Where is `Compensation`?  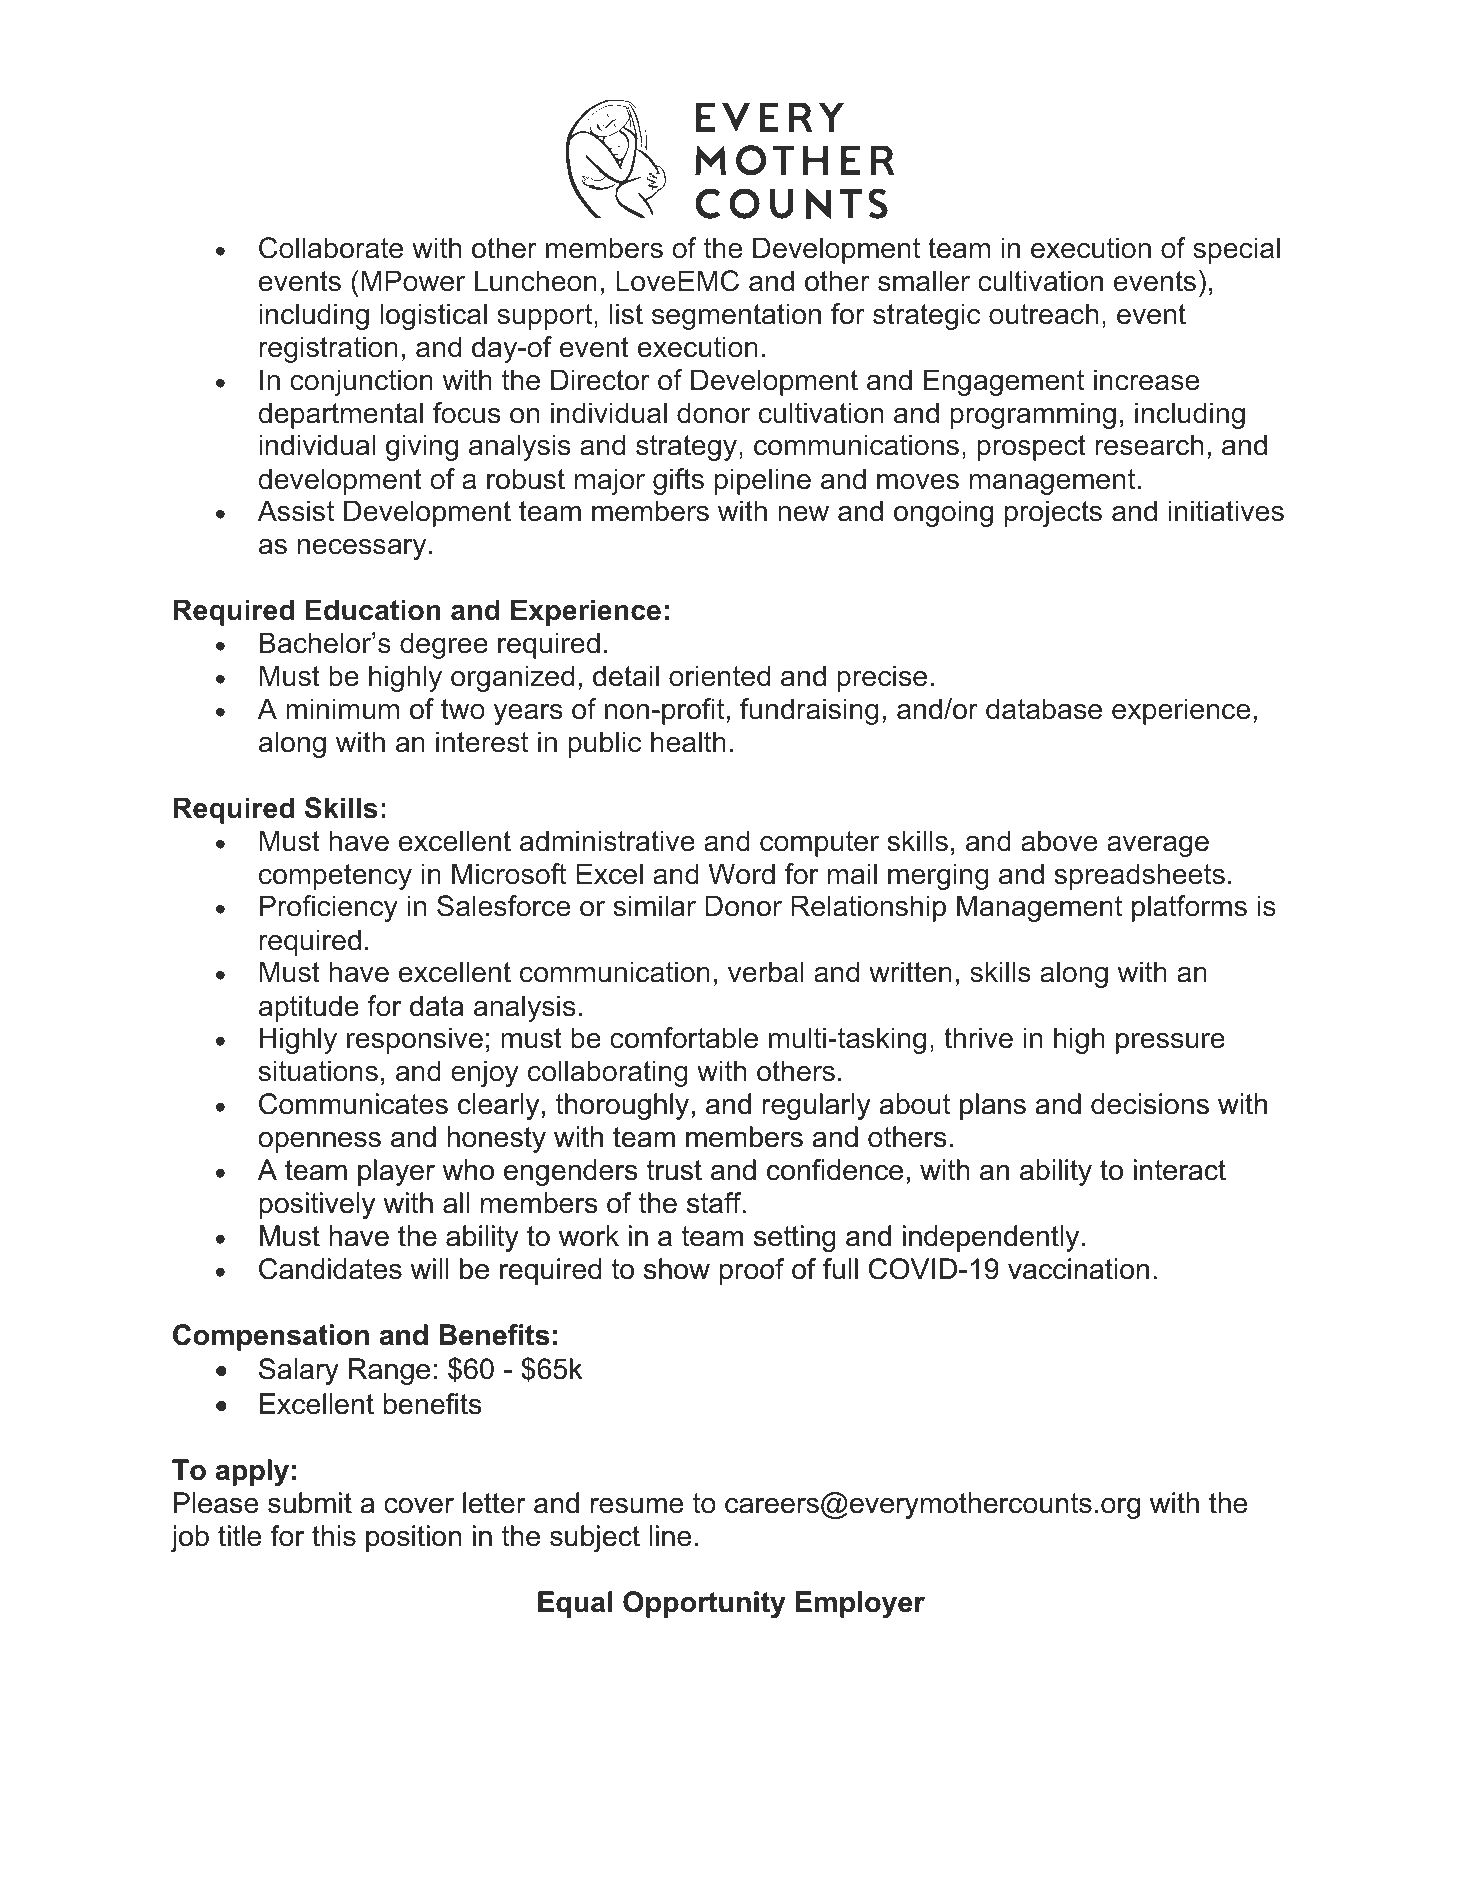
Compensation is located at coordinates (271, 1337).
